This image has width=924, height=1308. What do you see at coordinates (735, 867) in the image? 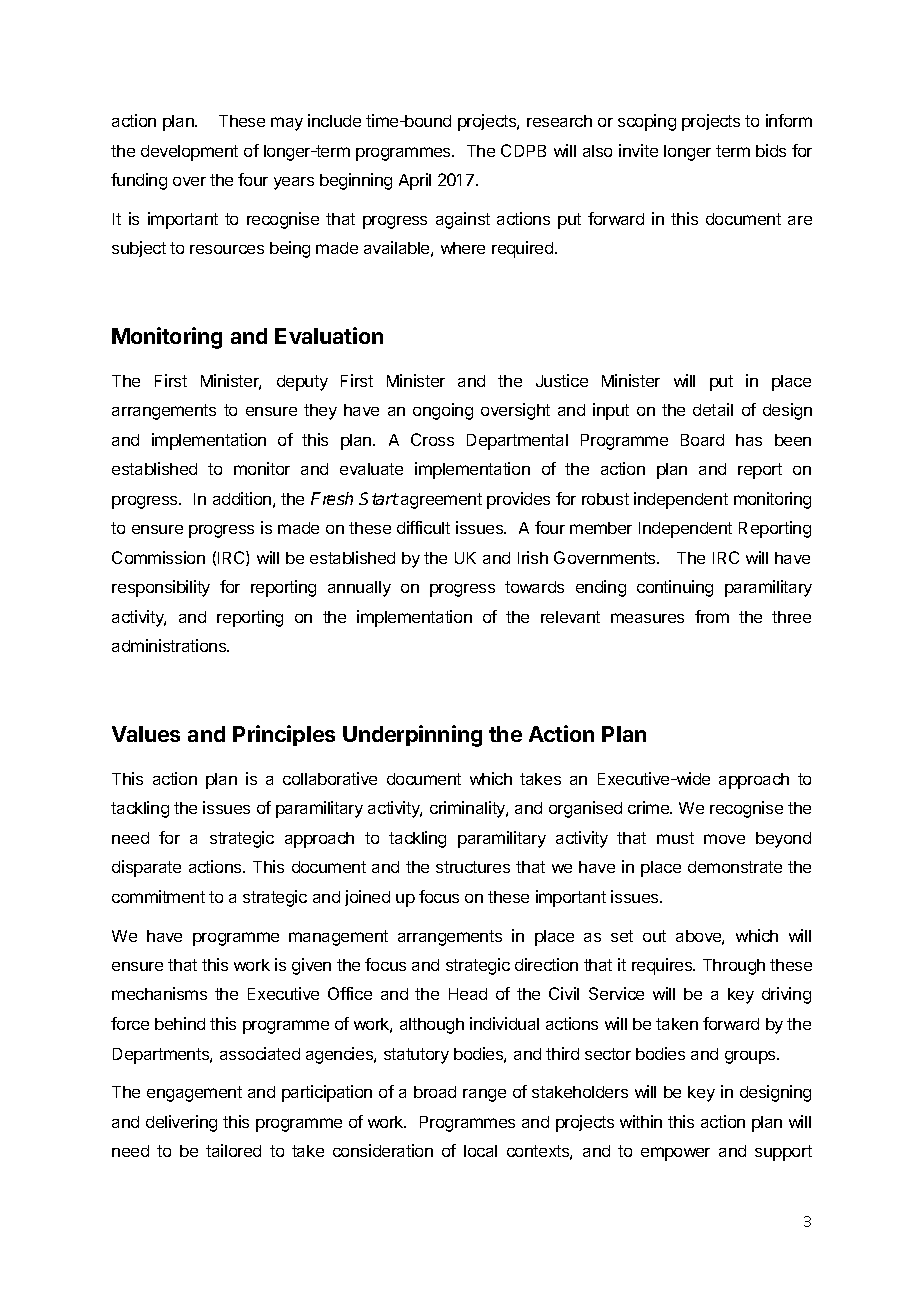
I see `demonstrate` at bounding box center [735, 867].
